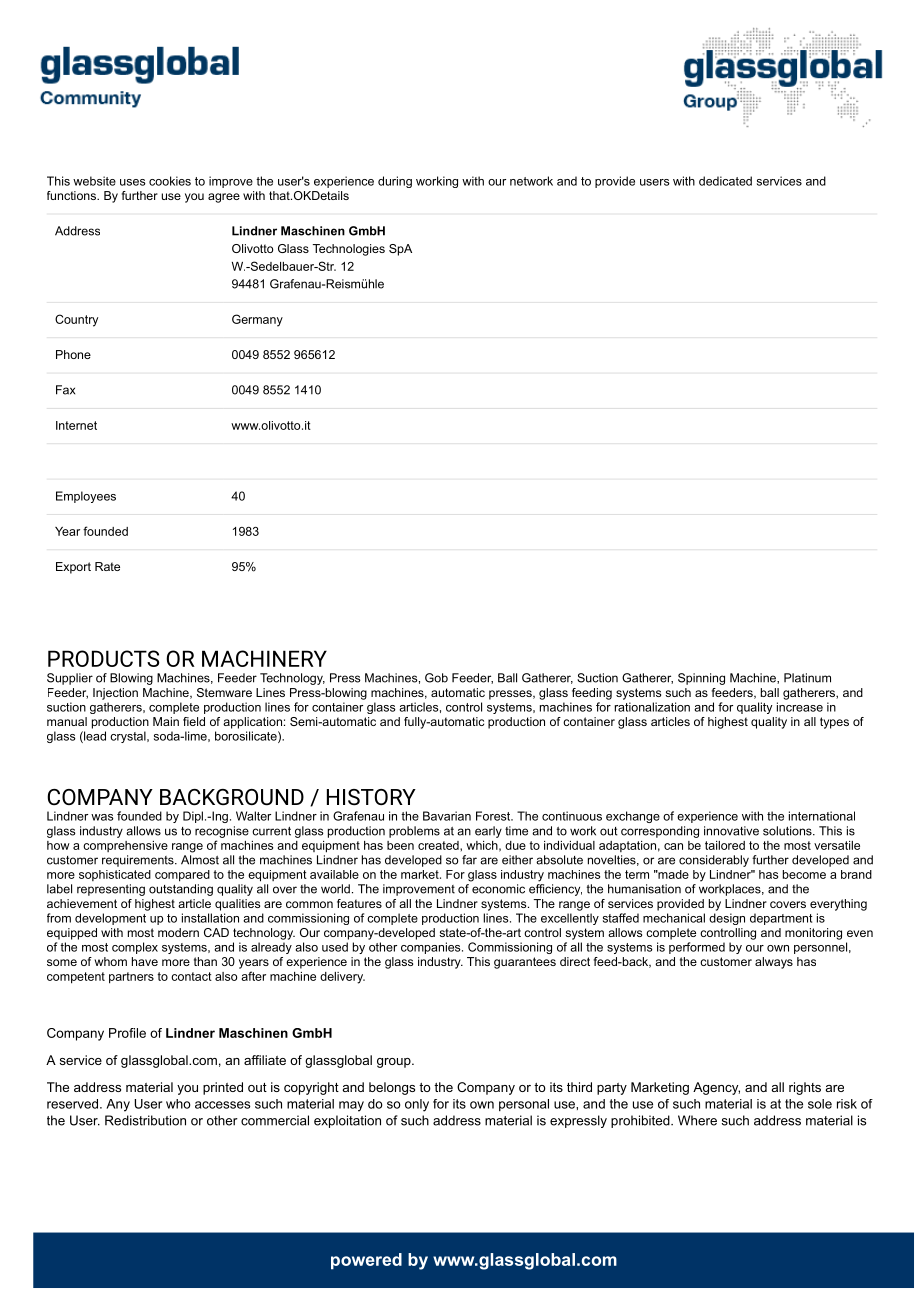 This screenshot has width=924, height=1308. What do you see at coordinates (107, 566) in the screenshot?
I see `Rate` at bounding box center [107, 566].
